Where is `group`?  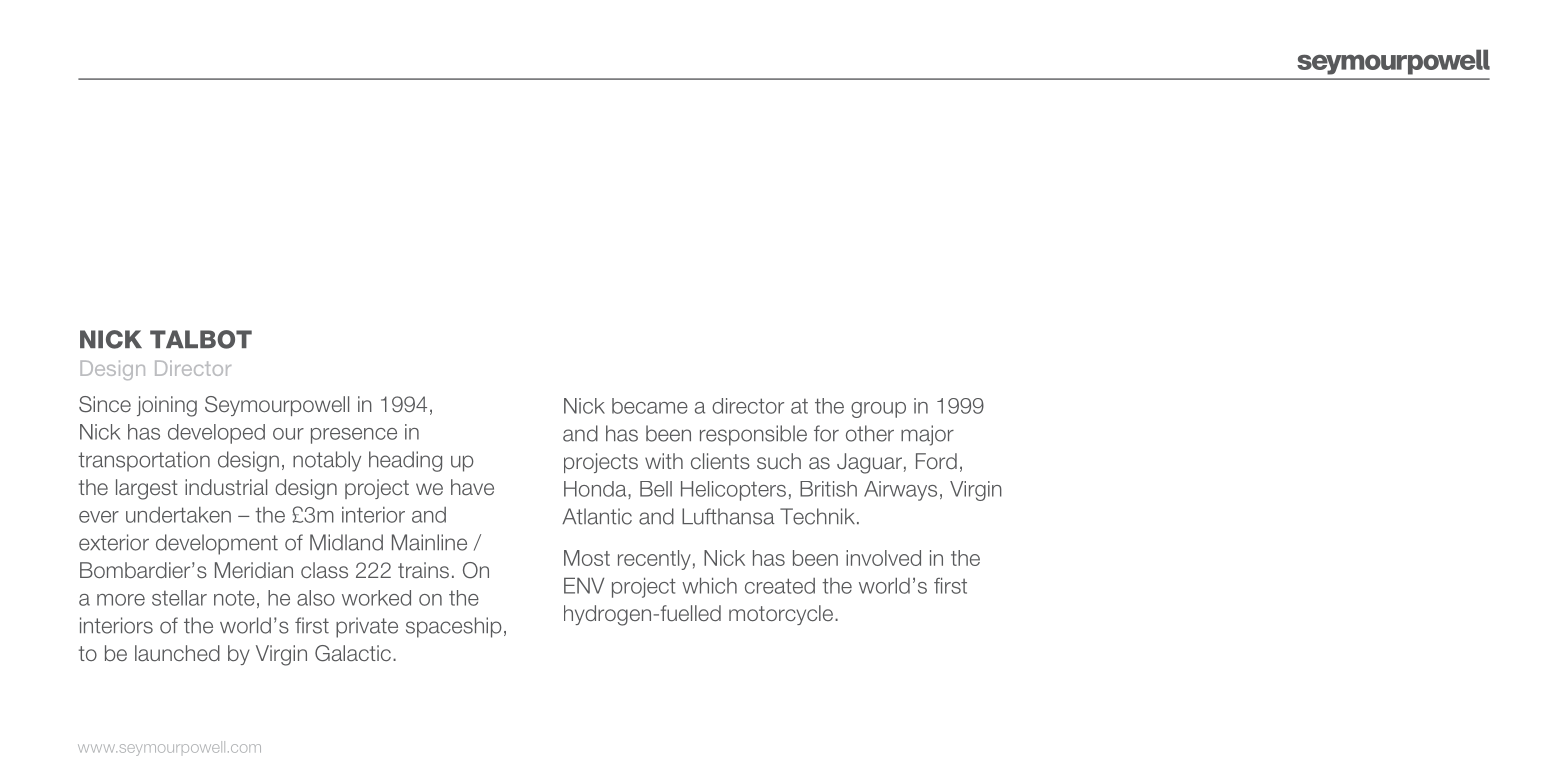 group is located at coordinates (878, 410).
